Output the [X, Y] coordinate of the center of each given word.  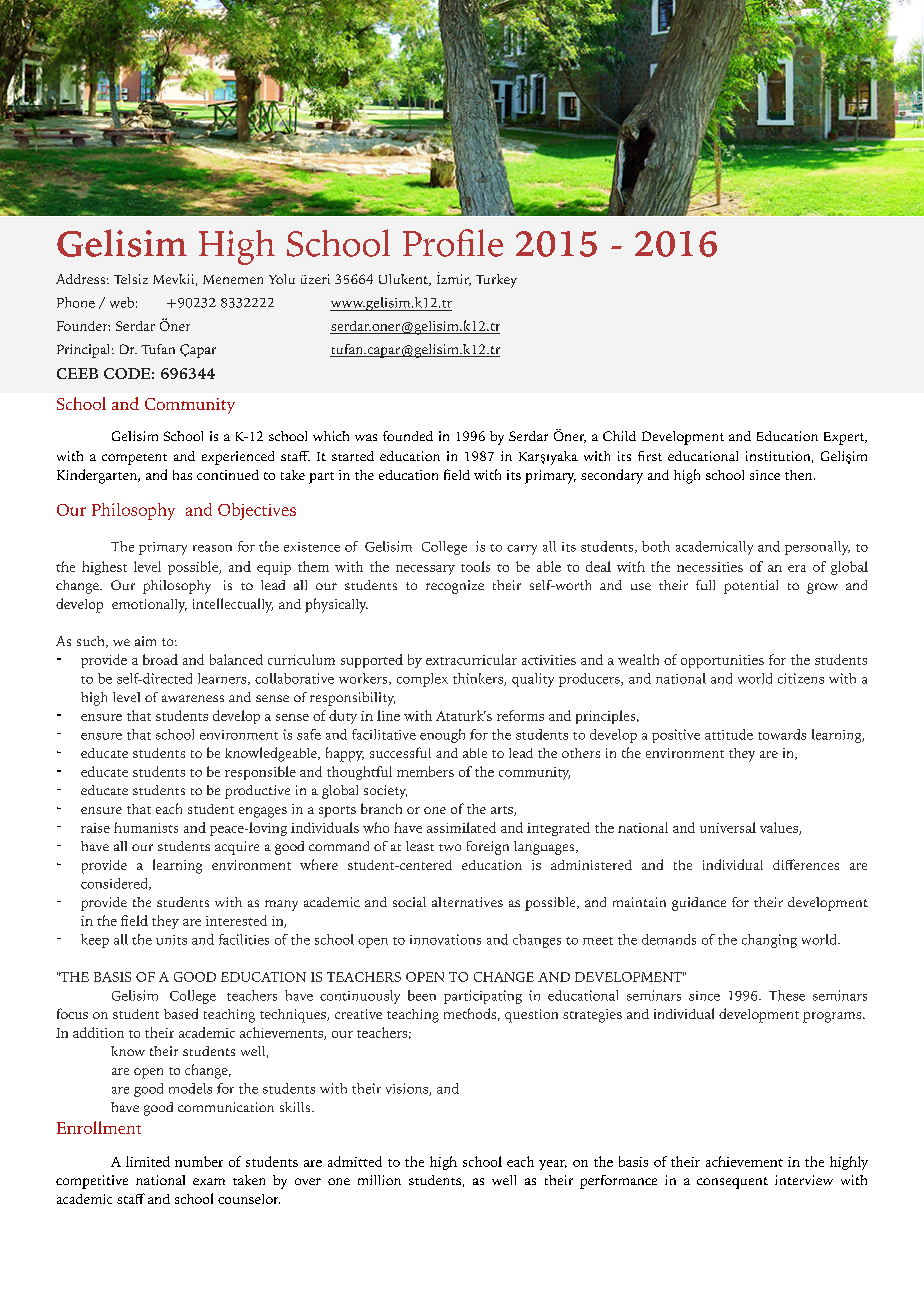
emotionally [149, 606]
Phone [76, 302]
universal [728, 827]
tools [475, 566]
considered [115, 884]
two [450, 847]
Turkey [496, 281]
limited [148, 1161]
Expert [845, 438]
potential [751, 587]
